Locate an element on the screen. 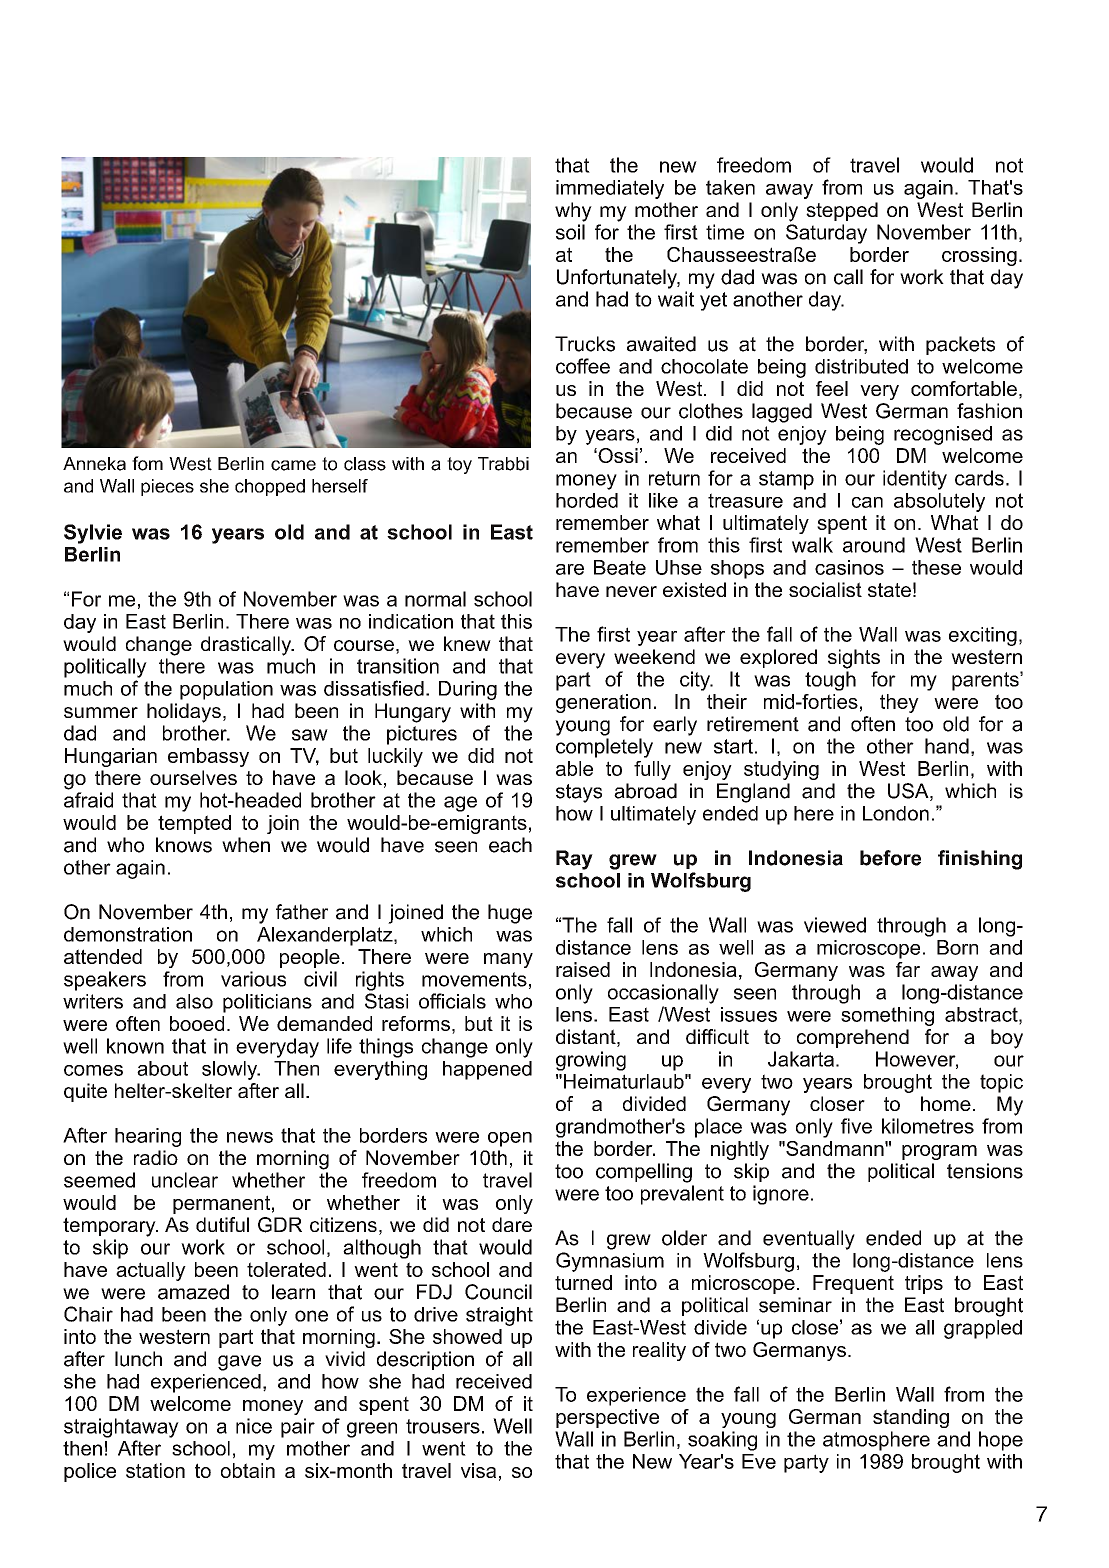 The image size is (1109, 1568). stepped is located at coordinates (842, 211).
